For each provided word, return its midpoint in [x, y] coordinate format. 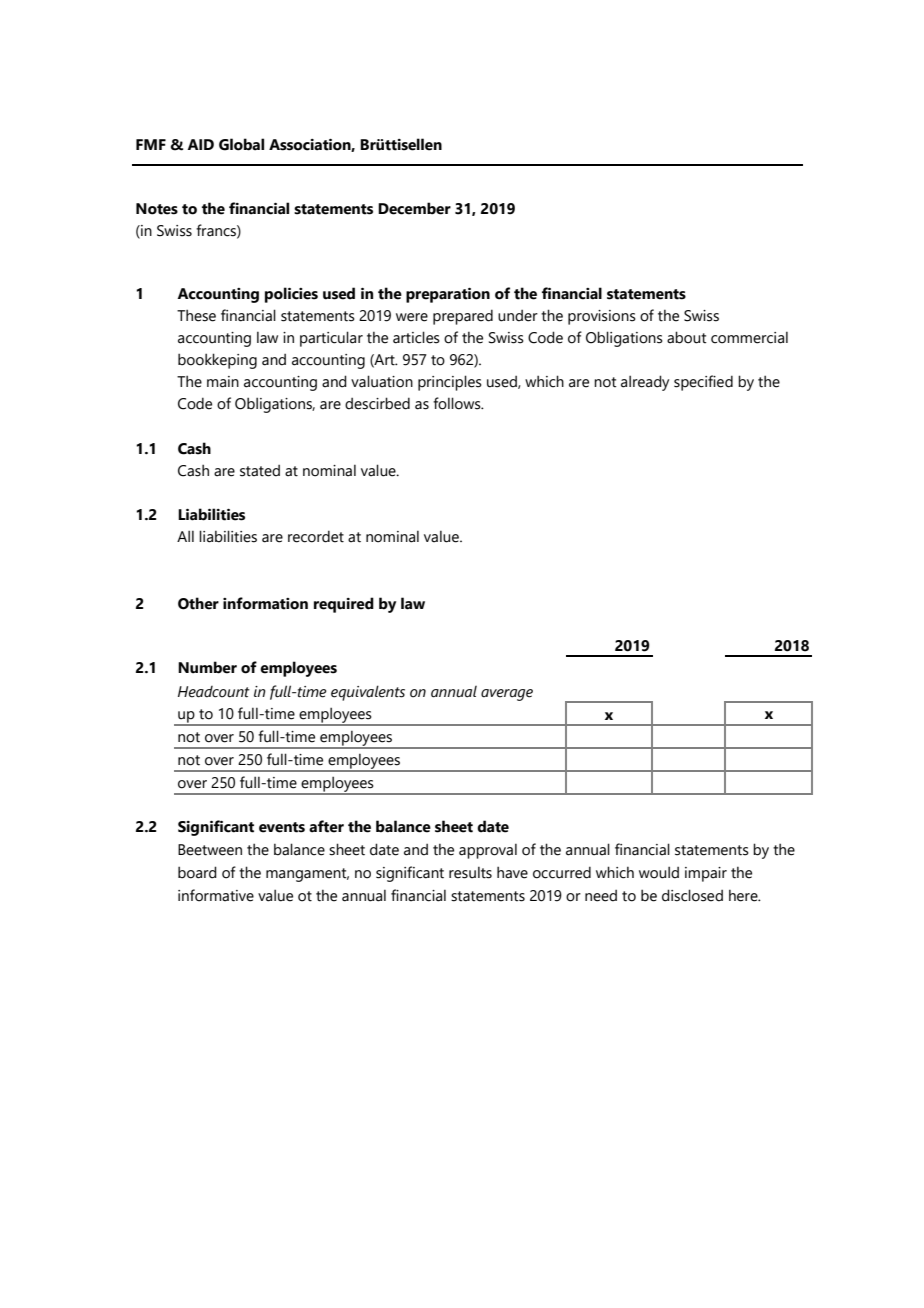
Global [241, 144]
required [344, 605]
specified [703, 383]
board [197, 872]
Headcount [214, 692]
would [659, 872]
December [414, 208]
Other [198, 603]
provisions [602, 317]
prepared [463, 317]
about [687, 337]
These [196, 315]
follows [458, 403]
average [507, 695]
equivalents [368, 693]
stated [260, 471]
